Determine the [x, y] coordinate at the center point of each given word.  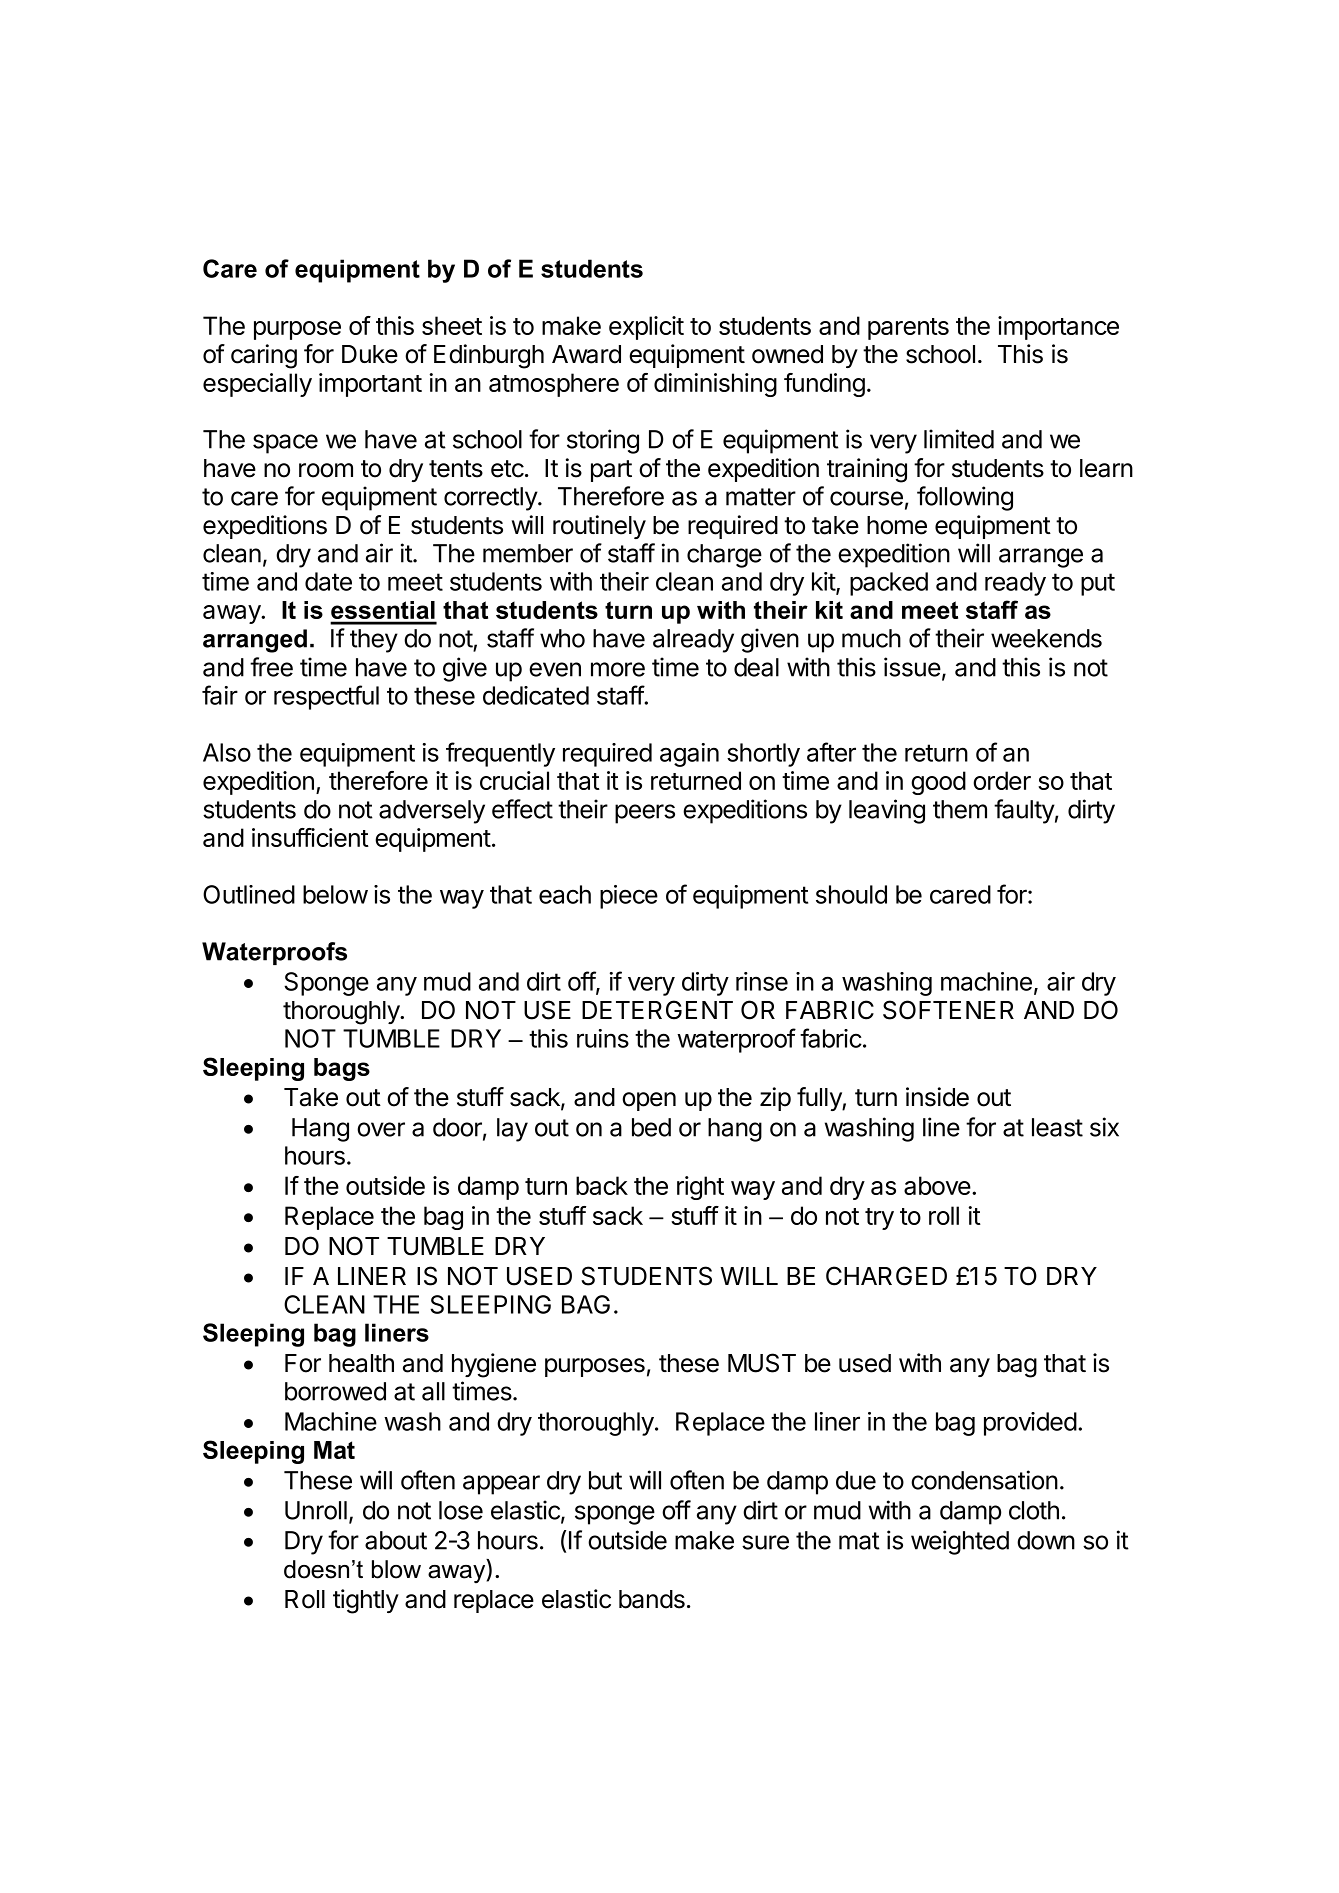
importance [1058, 328]
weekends [1046, 638]
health [361, 1363]
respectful [326, 697]
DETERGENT [657, 1010]
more [618, 669]
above [937, 1185]
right [700, 1188]
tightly [366, 1601]
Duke [370, 354]
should [851, 894]
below [335, 894]
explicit [646, 328]
